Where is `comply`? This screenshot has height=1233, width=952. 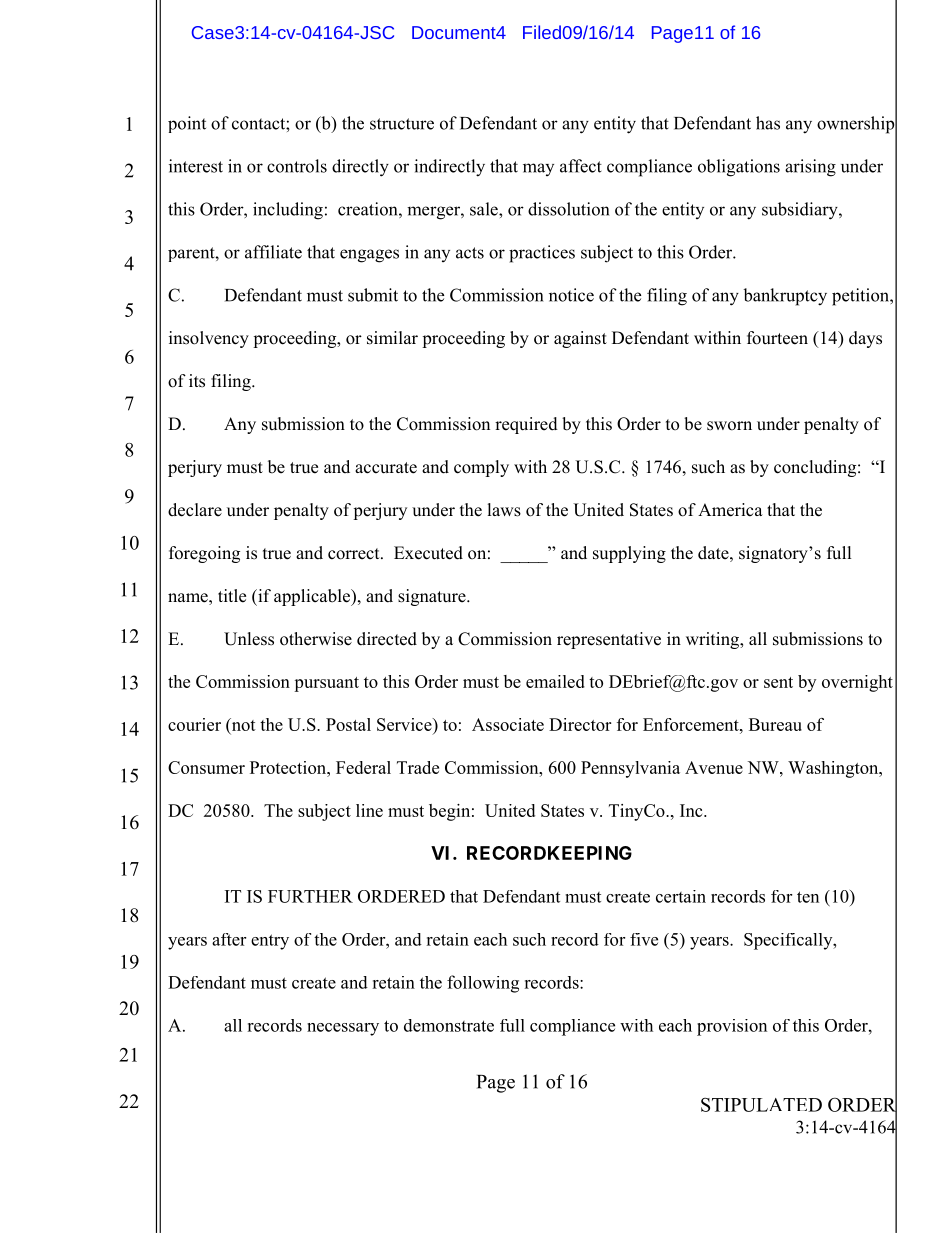 comply is located at coordinates (481, 468).
